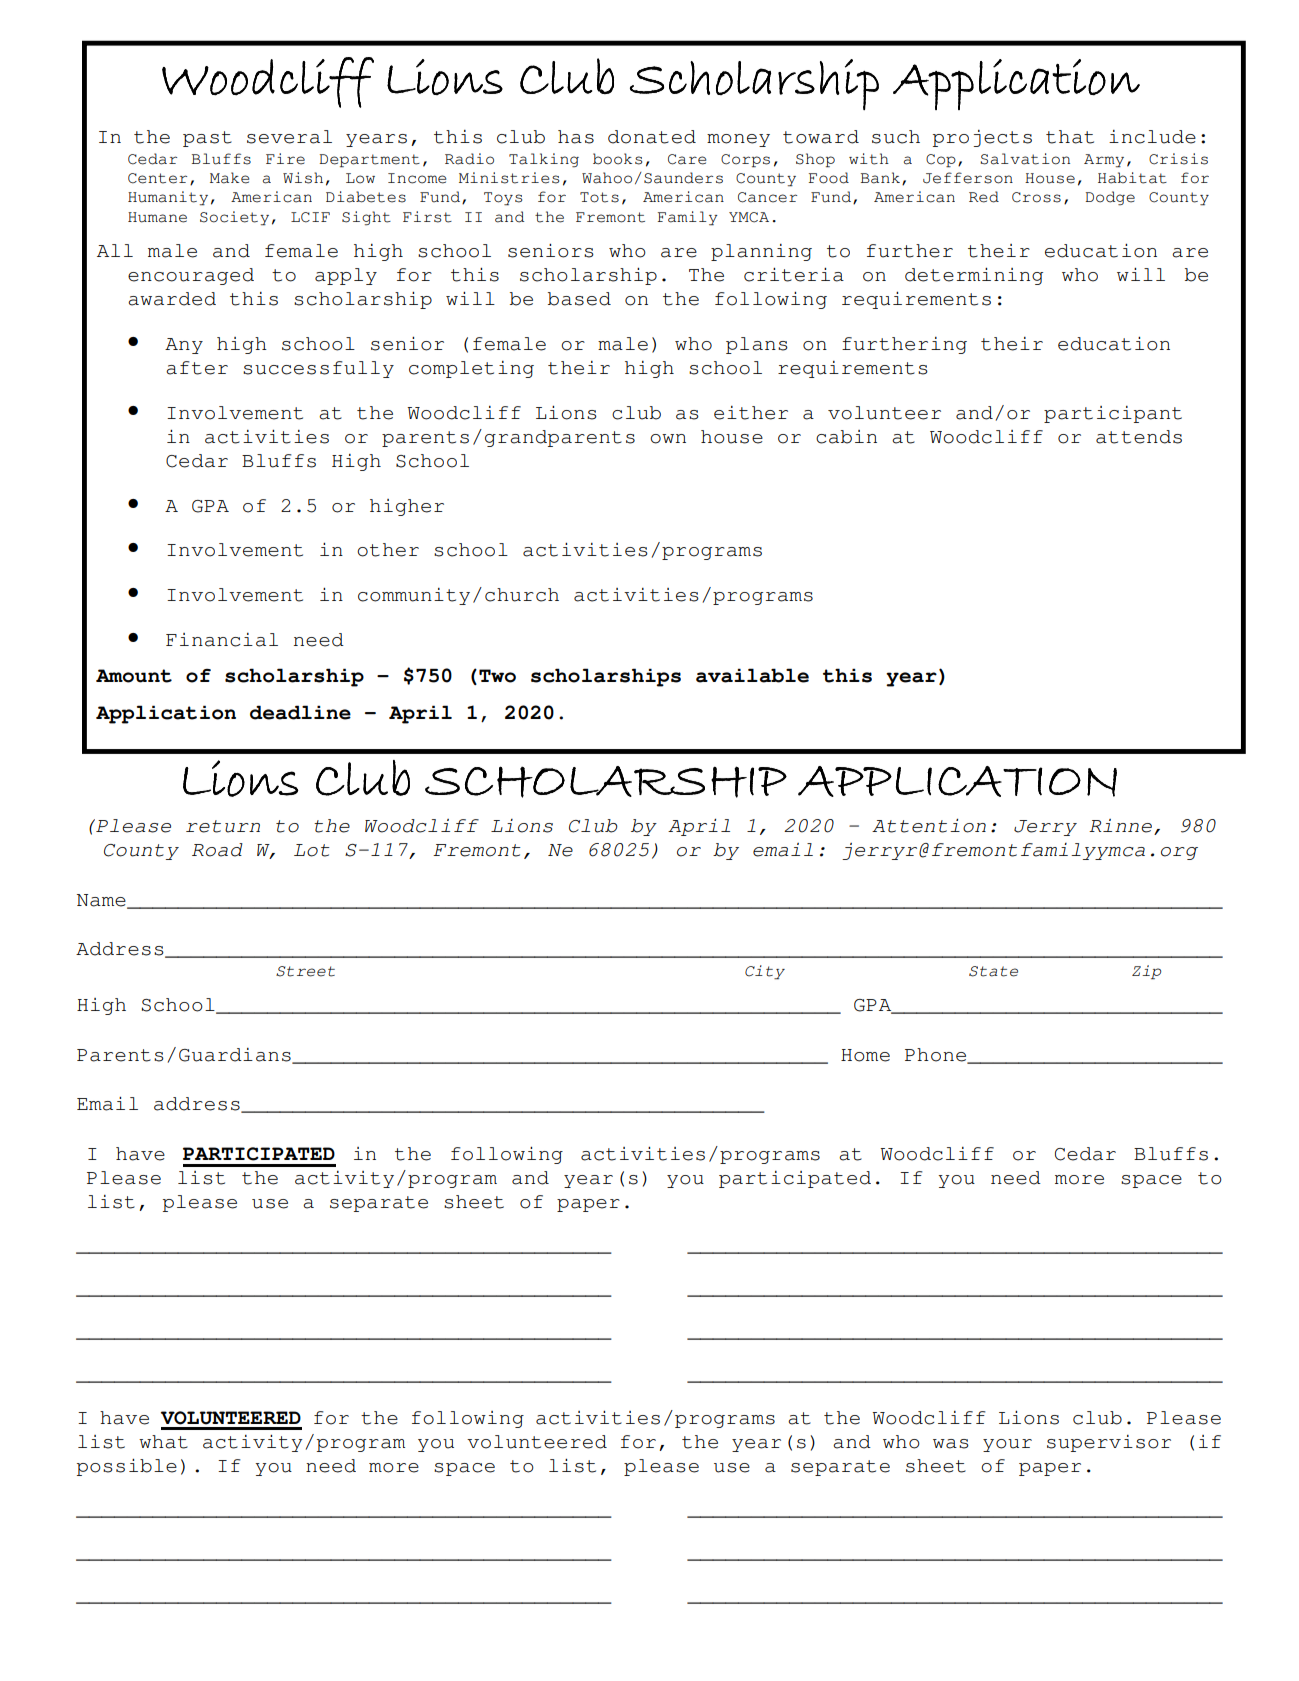  What do you see at coordinates (1036, 197) in the image?
I see `Cross` at bounding box center [1036, 197].
